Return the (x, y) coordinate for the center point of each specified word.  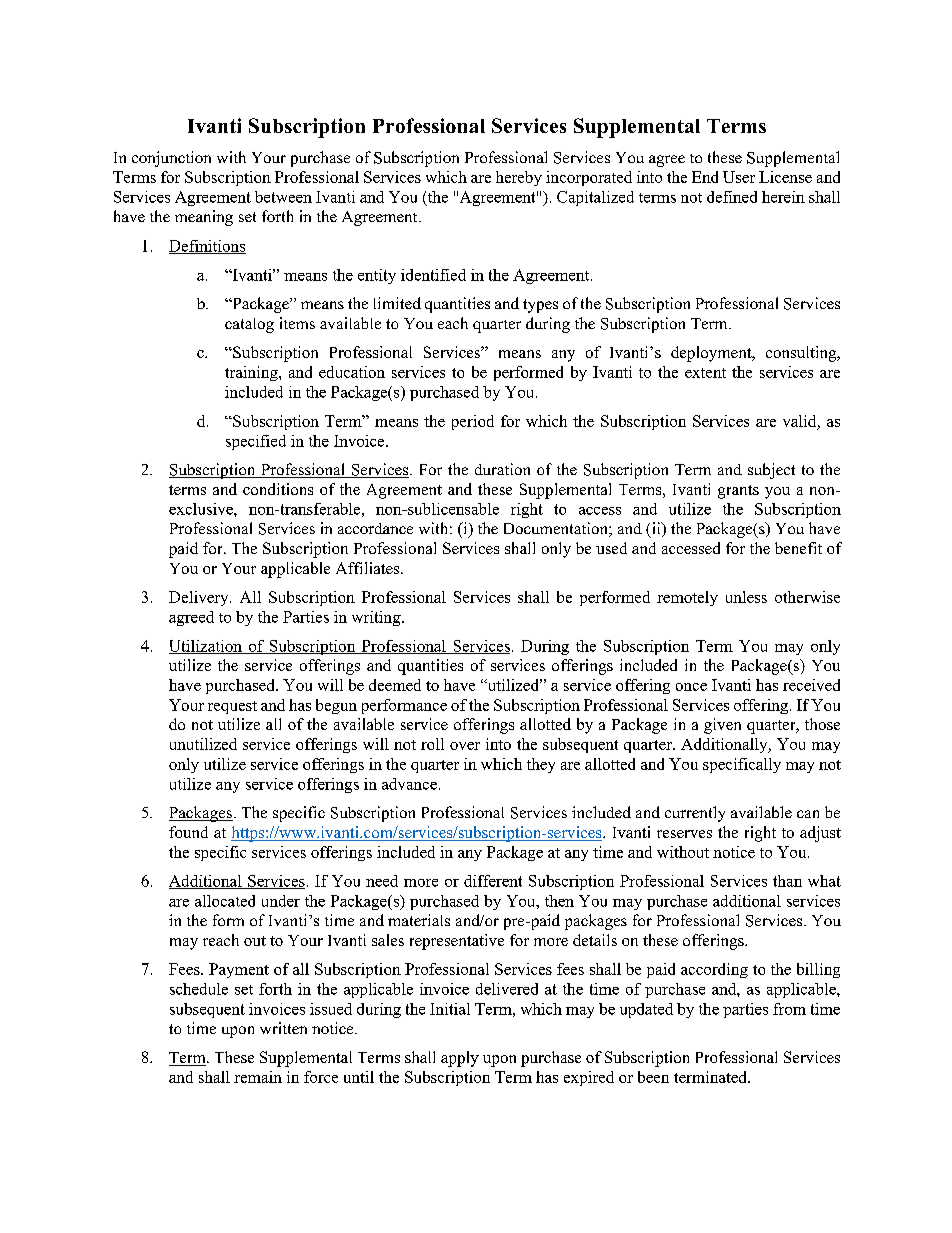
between (283, 197)
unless (746, 597)
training (252, 373)
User (739, 177)
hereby (519, 178)
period (473, 422)
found (188, 832)
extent (705, 373)
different (493, 881)
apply (460, 1059)
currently (695, 814)
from (789, 1009)
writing (377, 618)
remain (258, 1077)
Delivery (200, 598)
